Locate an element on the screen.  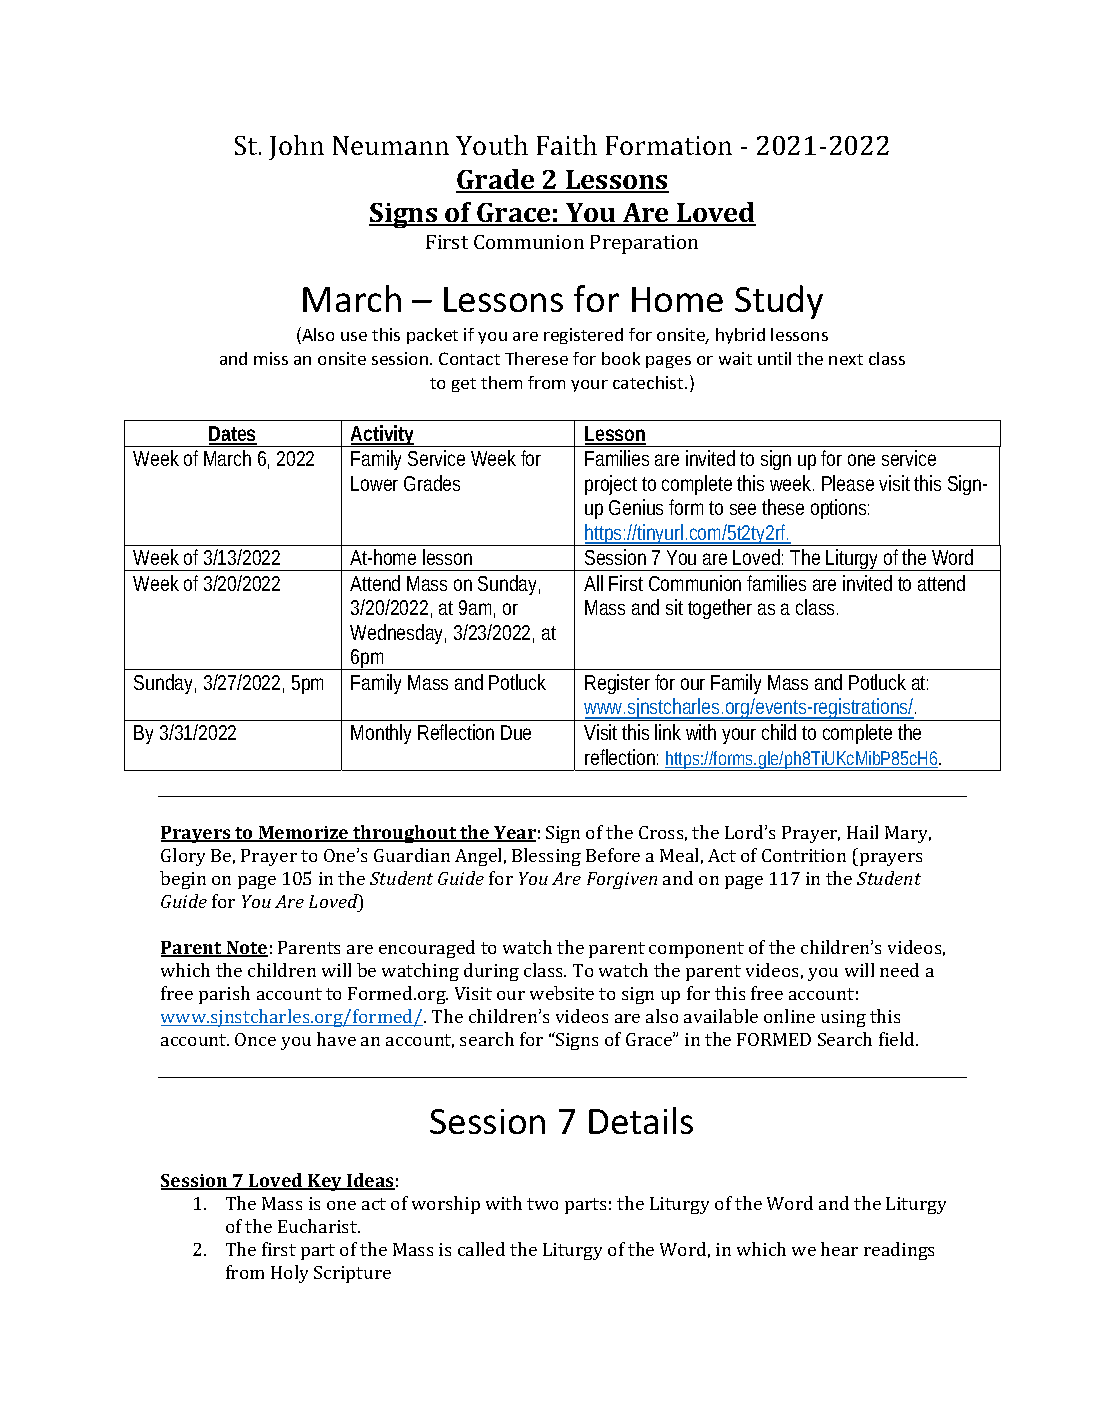
using is located at coordinates (843, 1018).
